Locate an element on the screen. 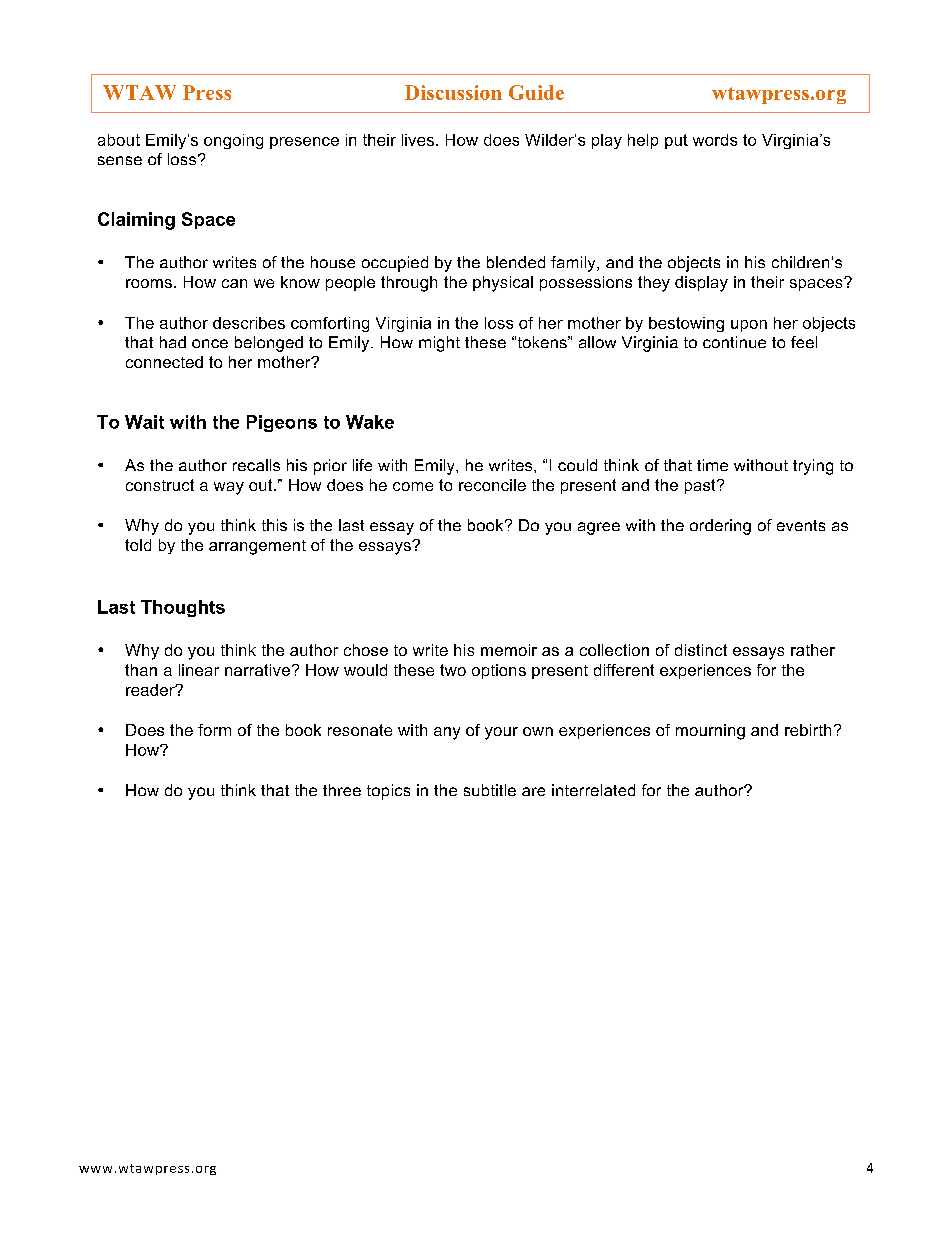  time is located at coordinates (712, 465).
